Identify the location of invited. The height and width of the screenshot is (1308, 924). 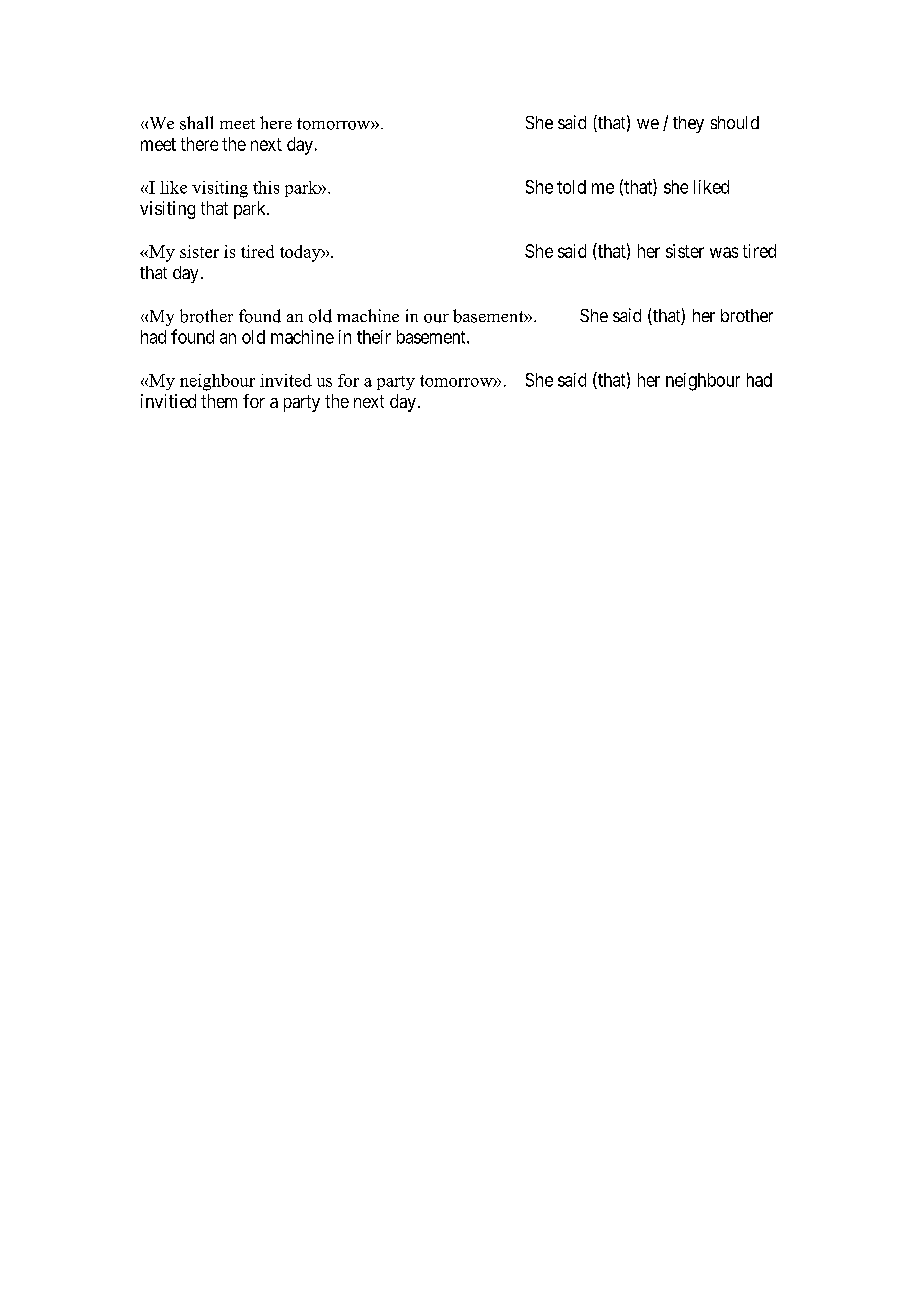
(286, 380).
